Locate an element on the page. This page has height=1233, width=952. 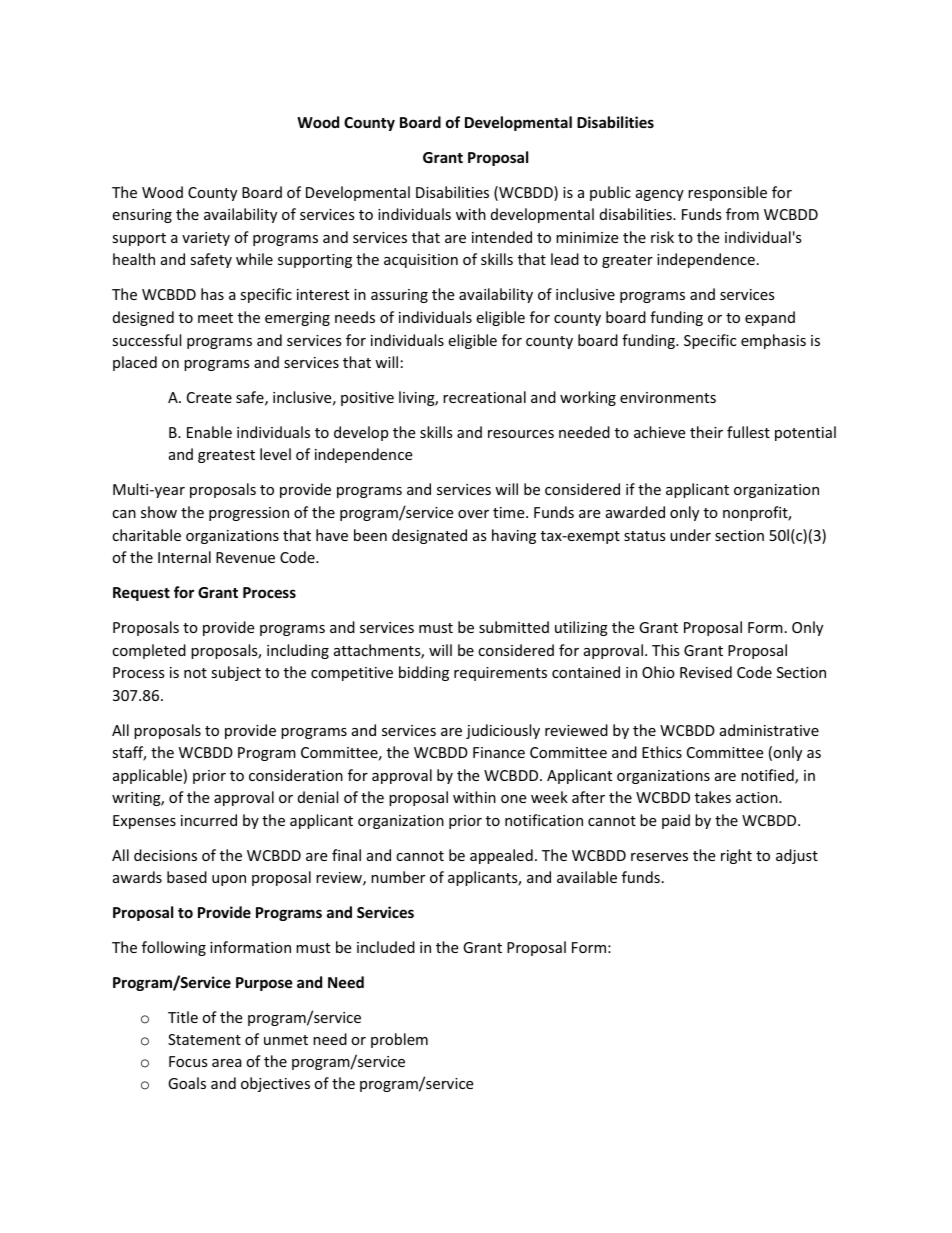
right is located at coordinates (736, 856).
